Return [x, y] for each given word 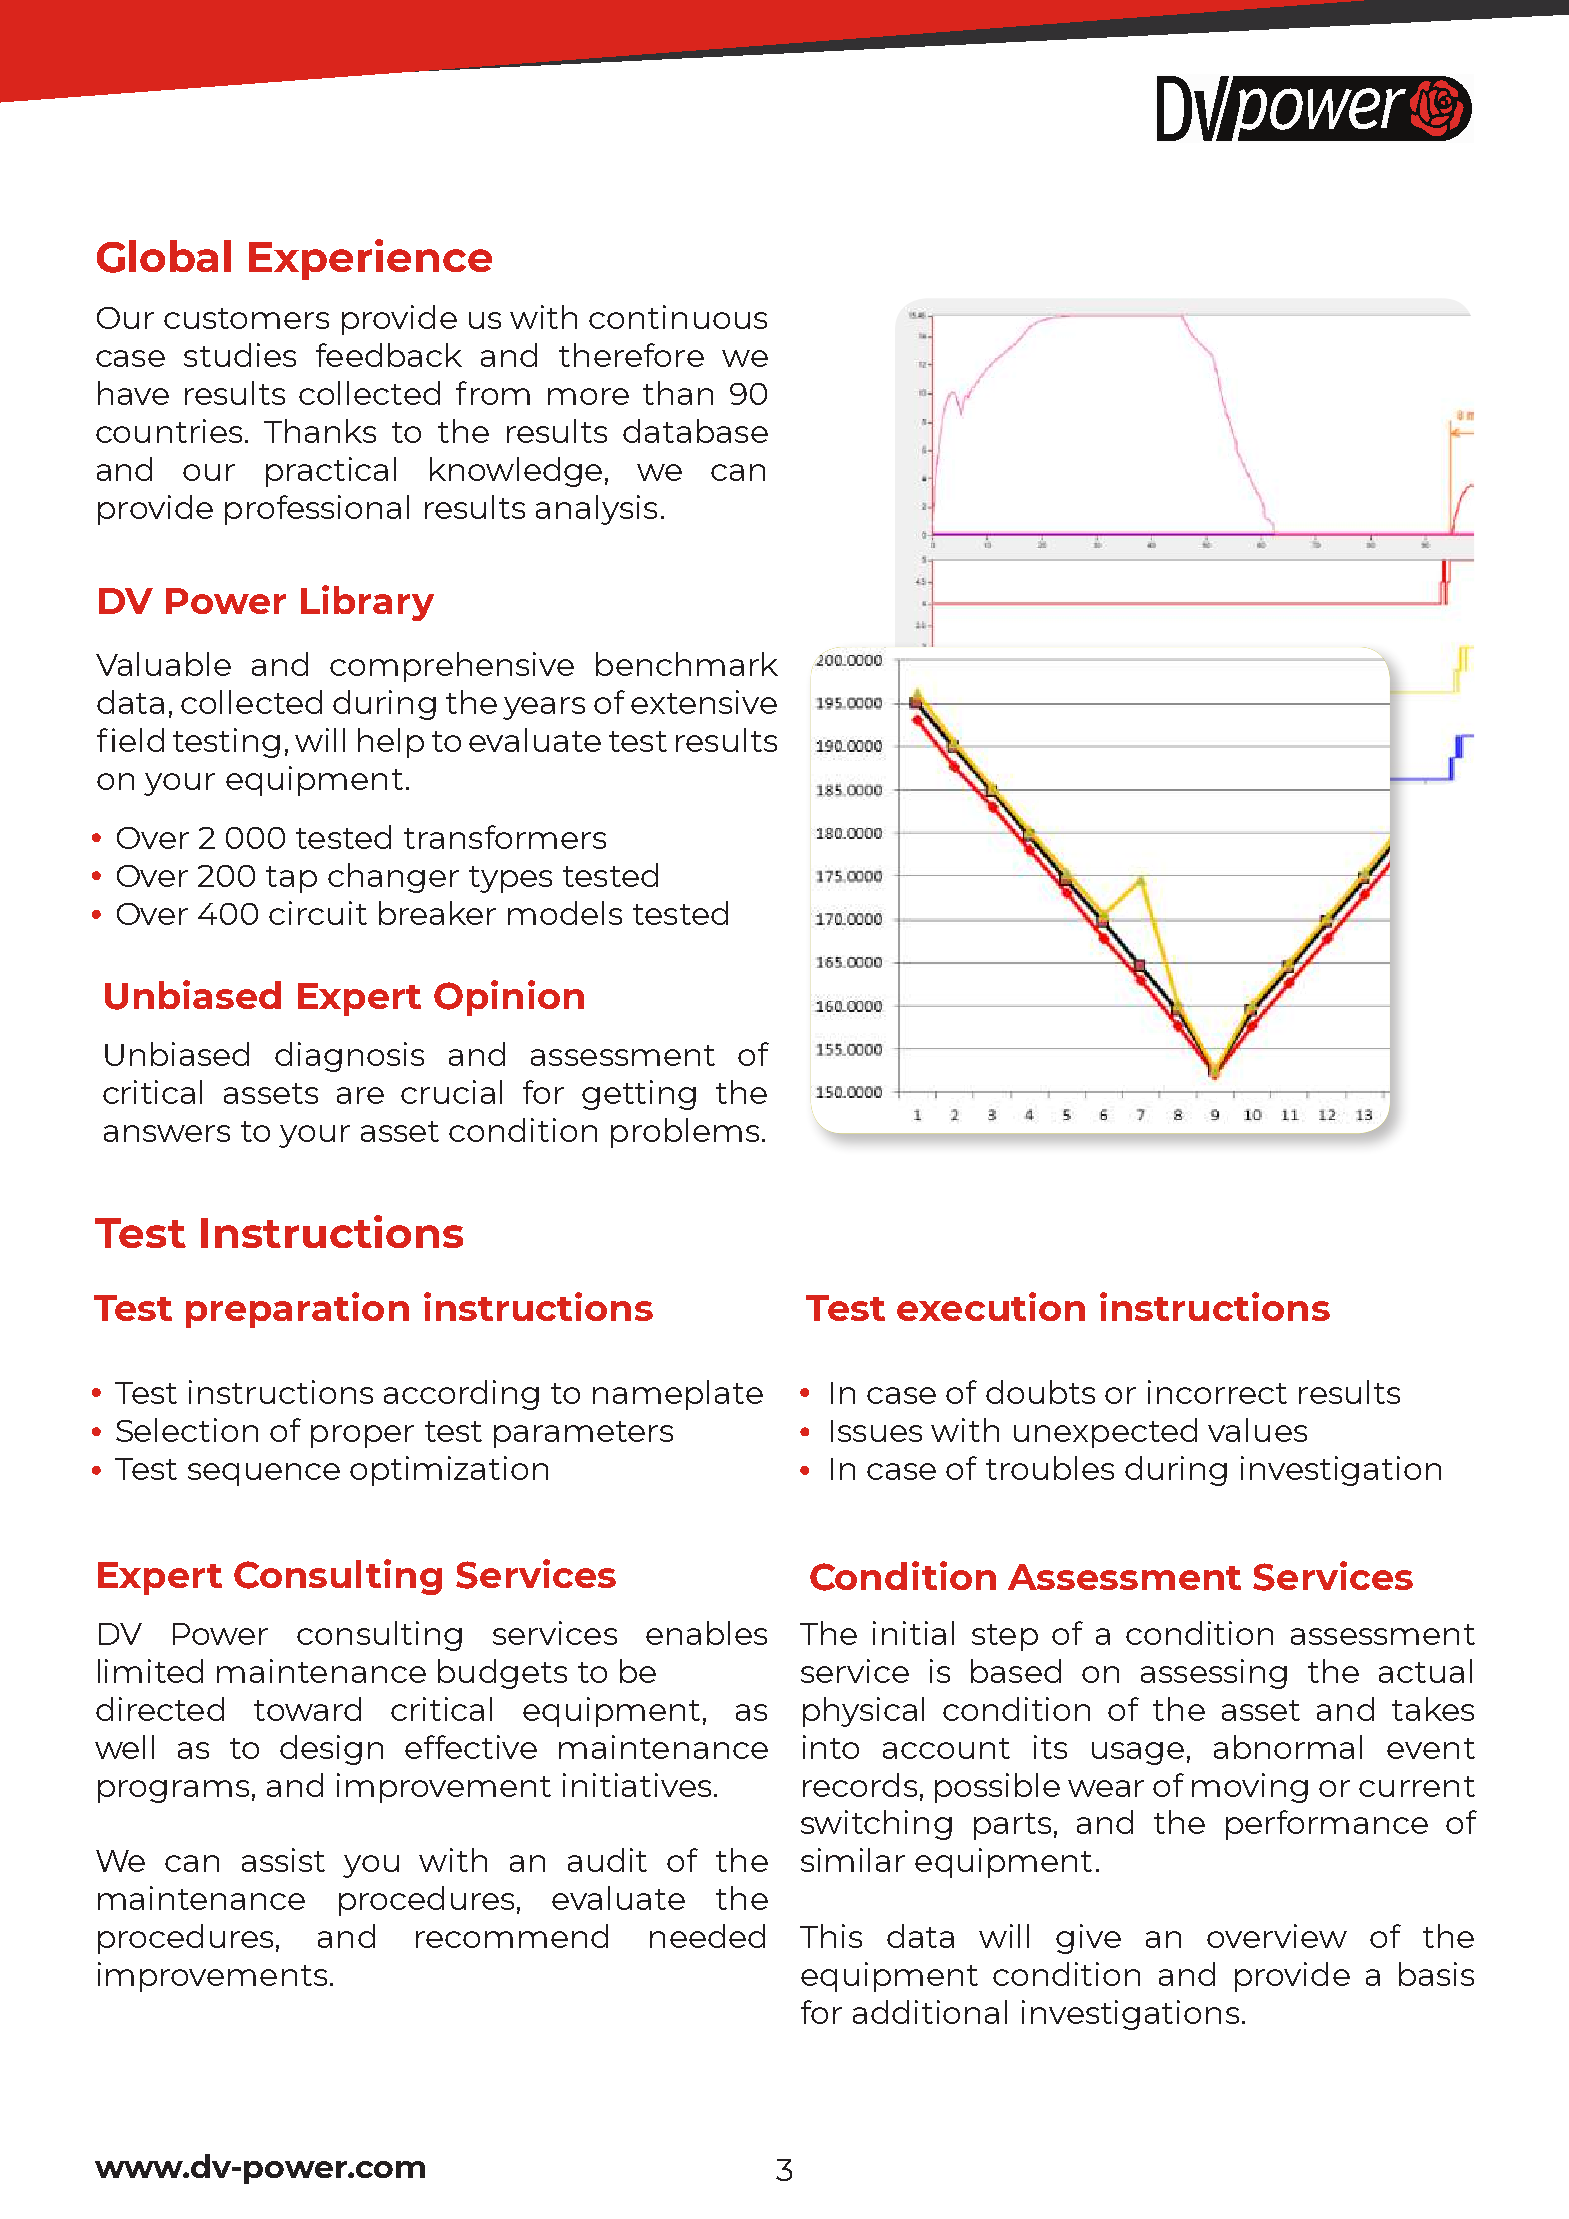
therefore [631, 355]
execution [991, 1306]
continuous [678, 317]
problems [685, 1133]
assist [283, 1860]
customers [246, 318]
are [360, 1095]
